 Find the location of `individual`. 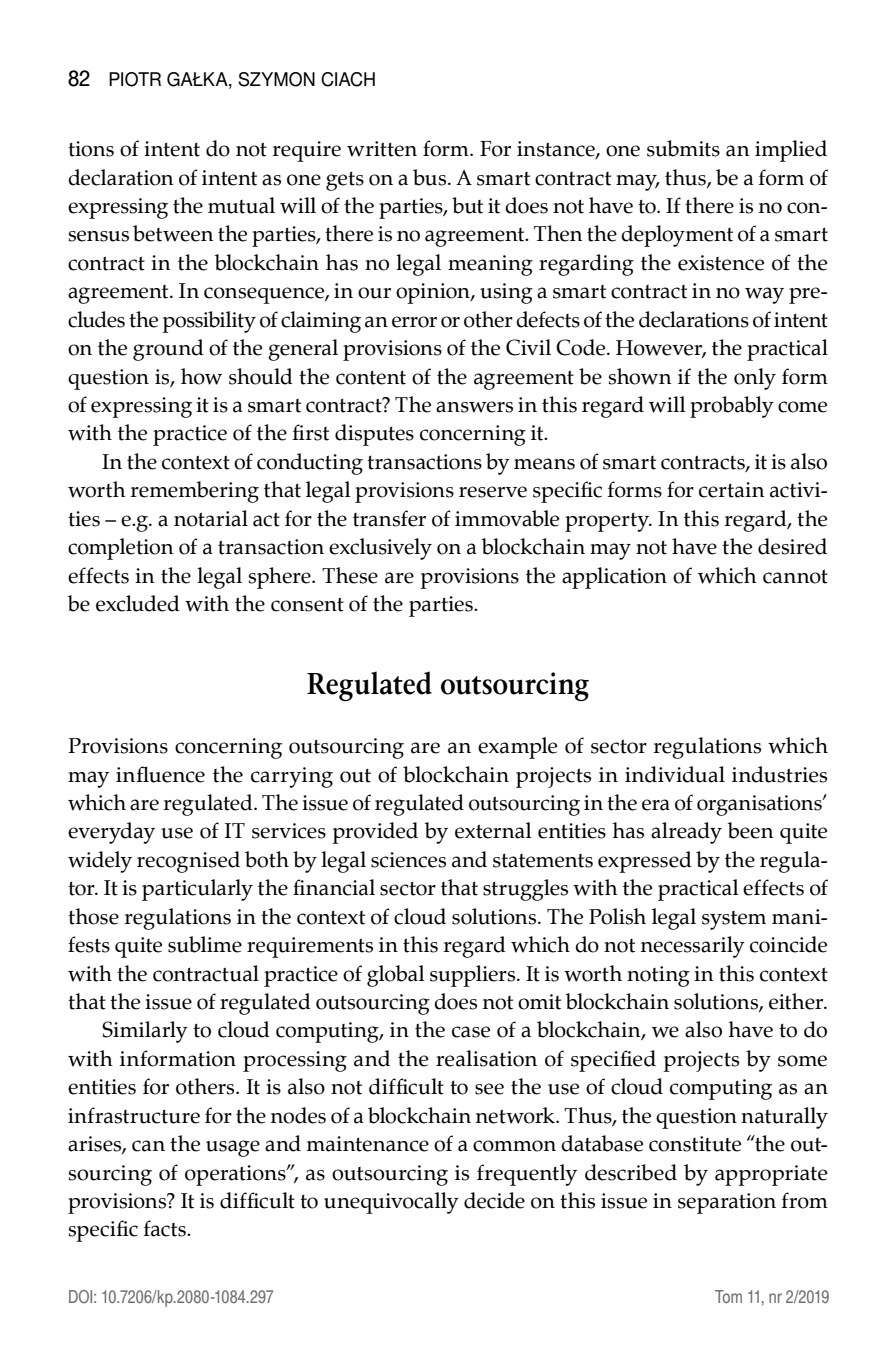

individual is located at coordinates (675, 774).
